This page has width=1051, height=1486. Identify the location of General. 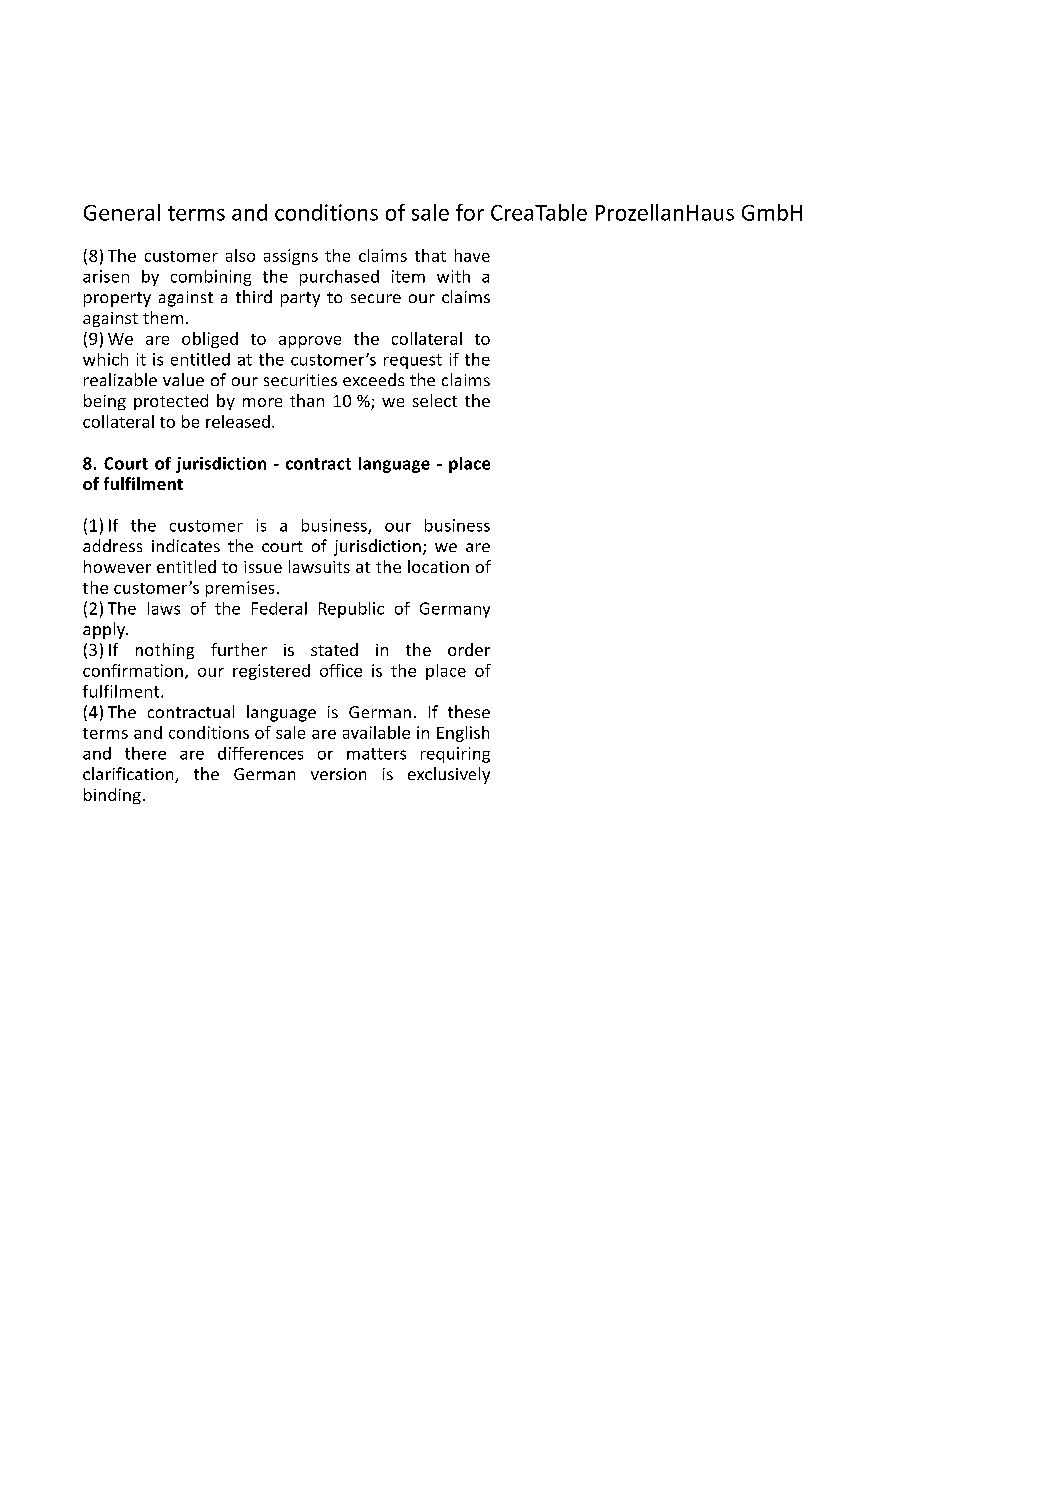
(122, 212).
